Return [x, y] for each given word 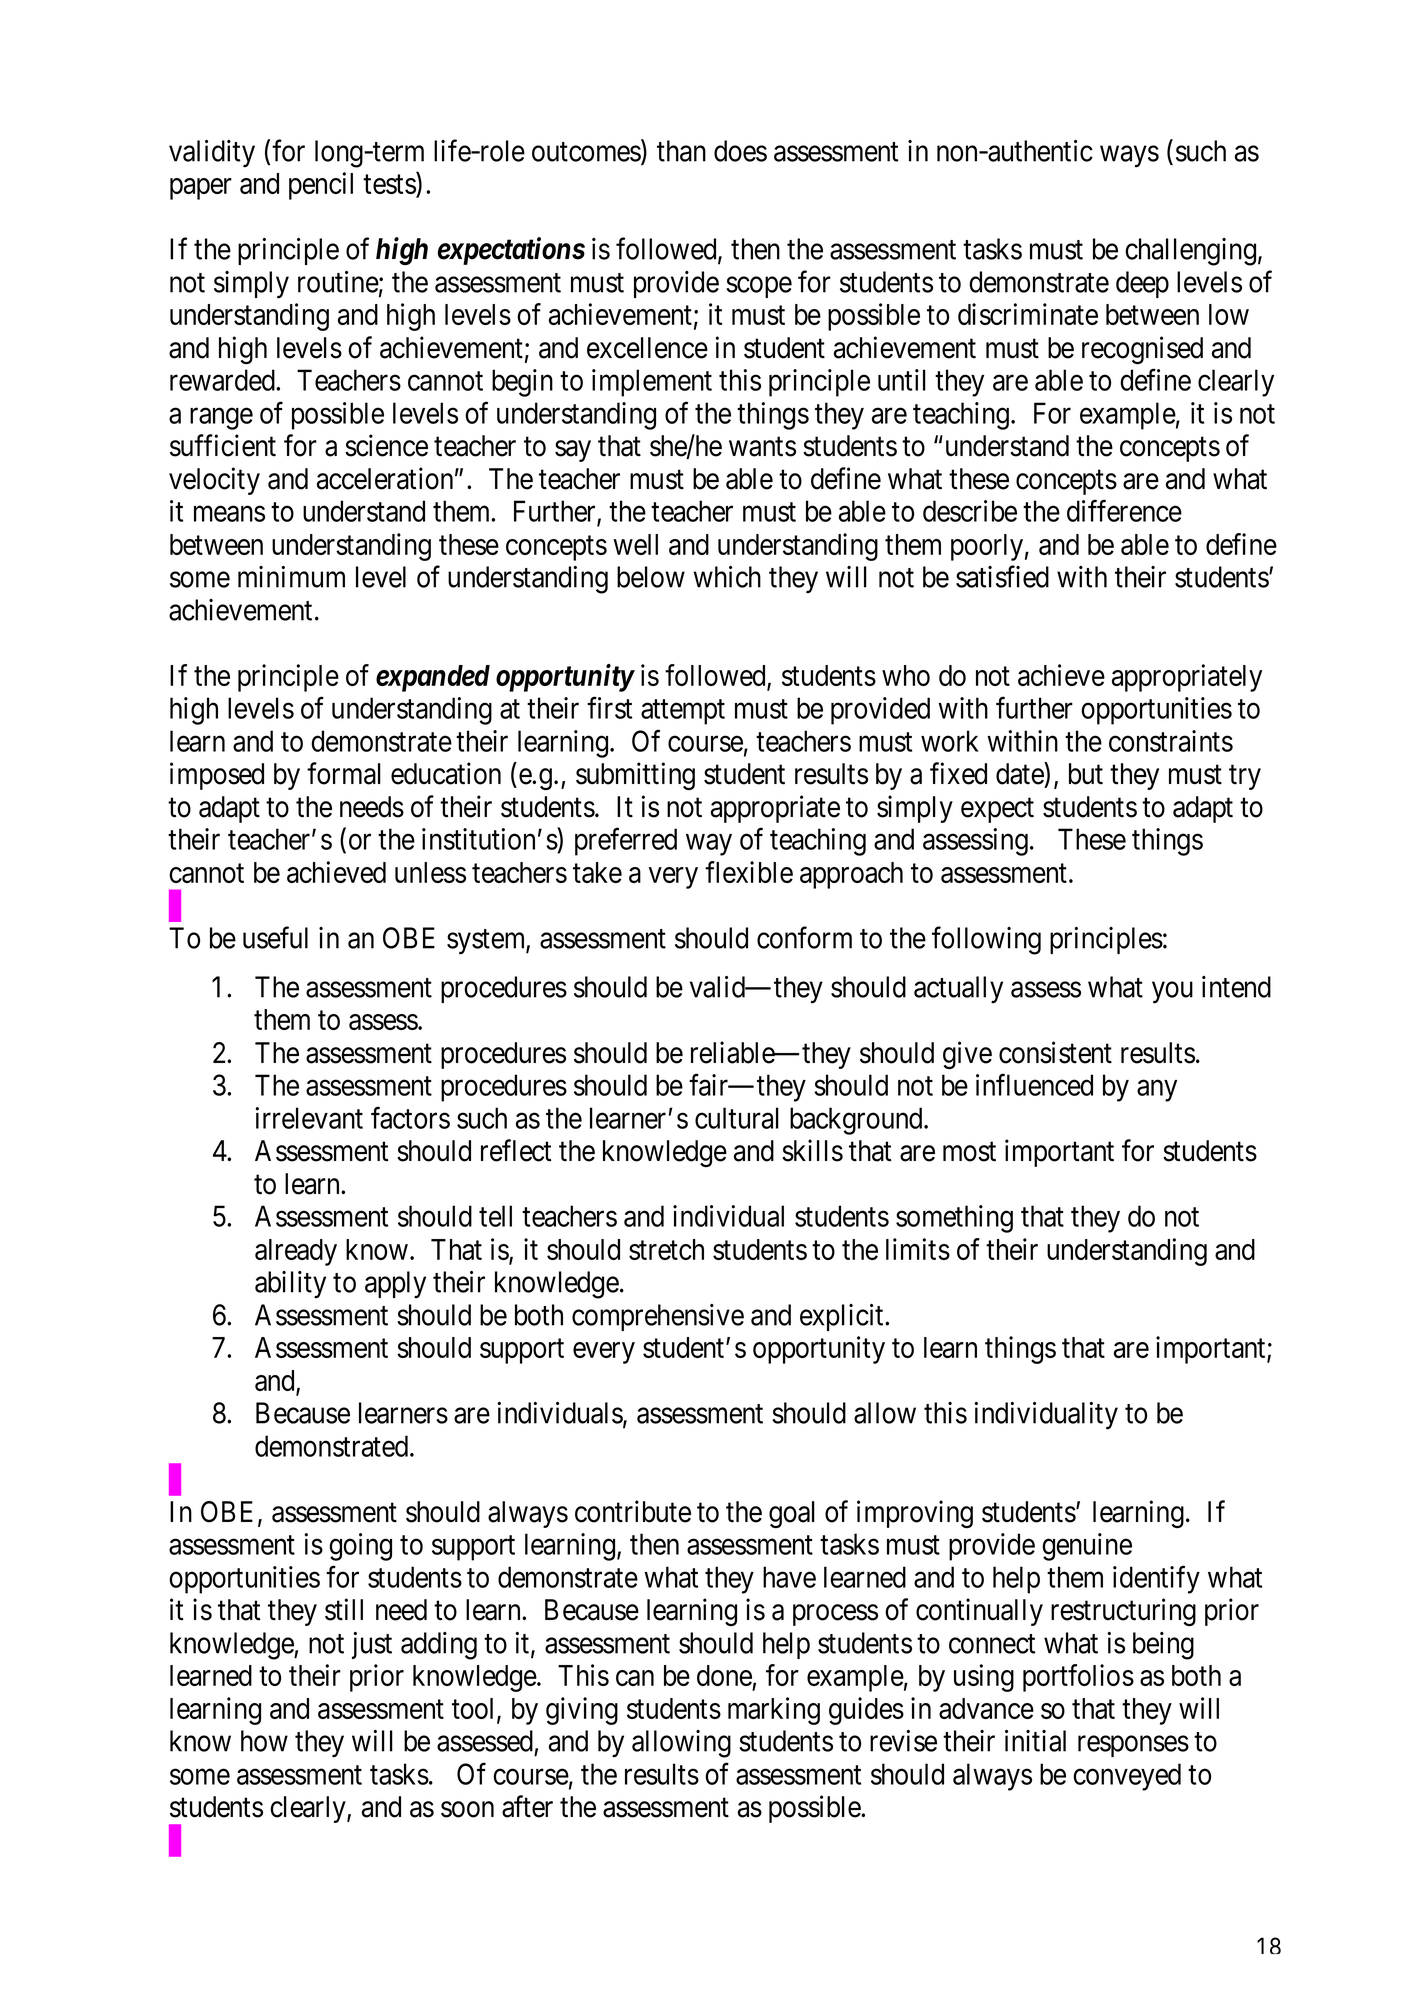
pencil [321, 186]
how [264, 1741]
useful [275, 937]
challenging [1190, 252]
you [1172, 993]
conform [804, 937]
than [681, 151]
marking [774, 1711]
